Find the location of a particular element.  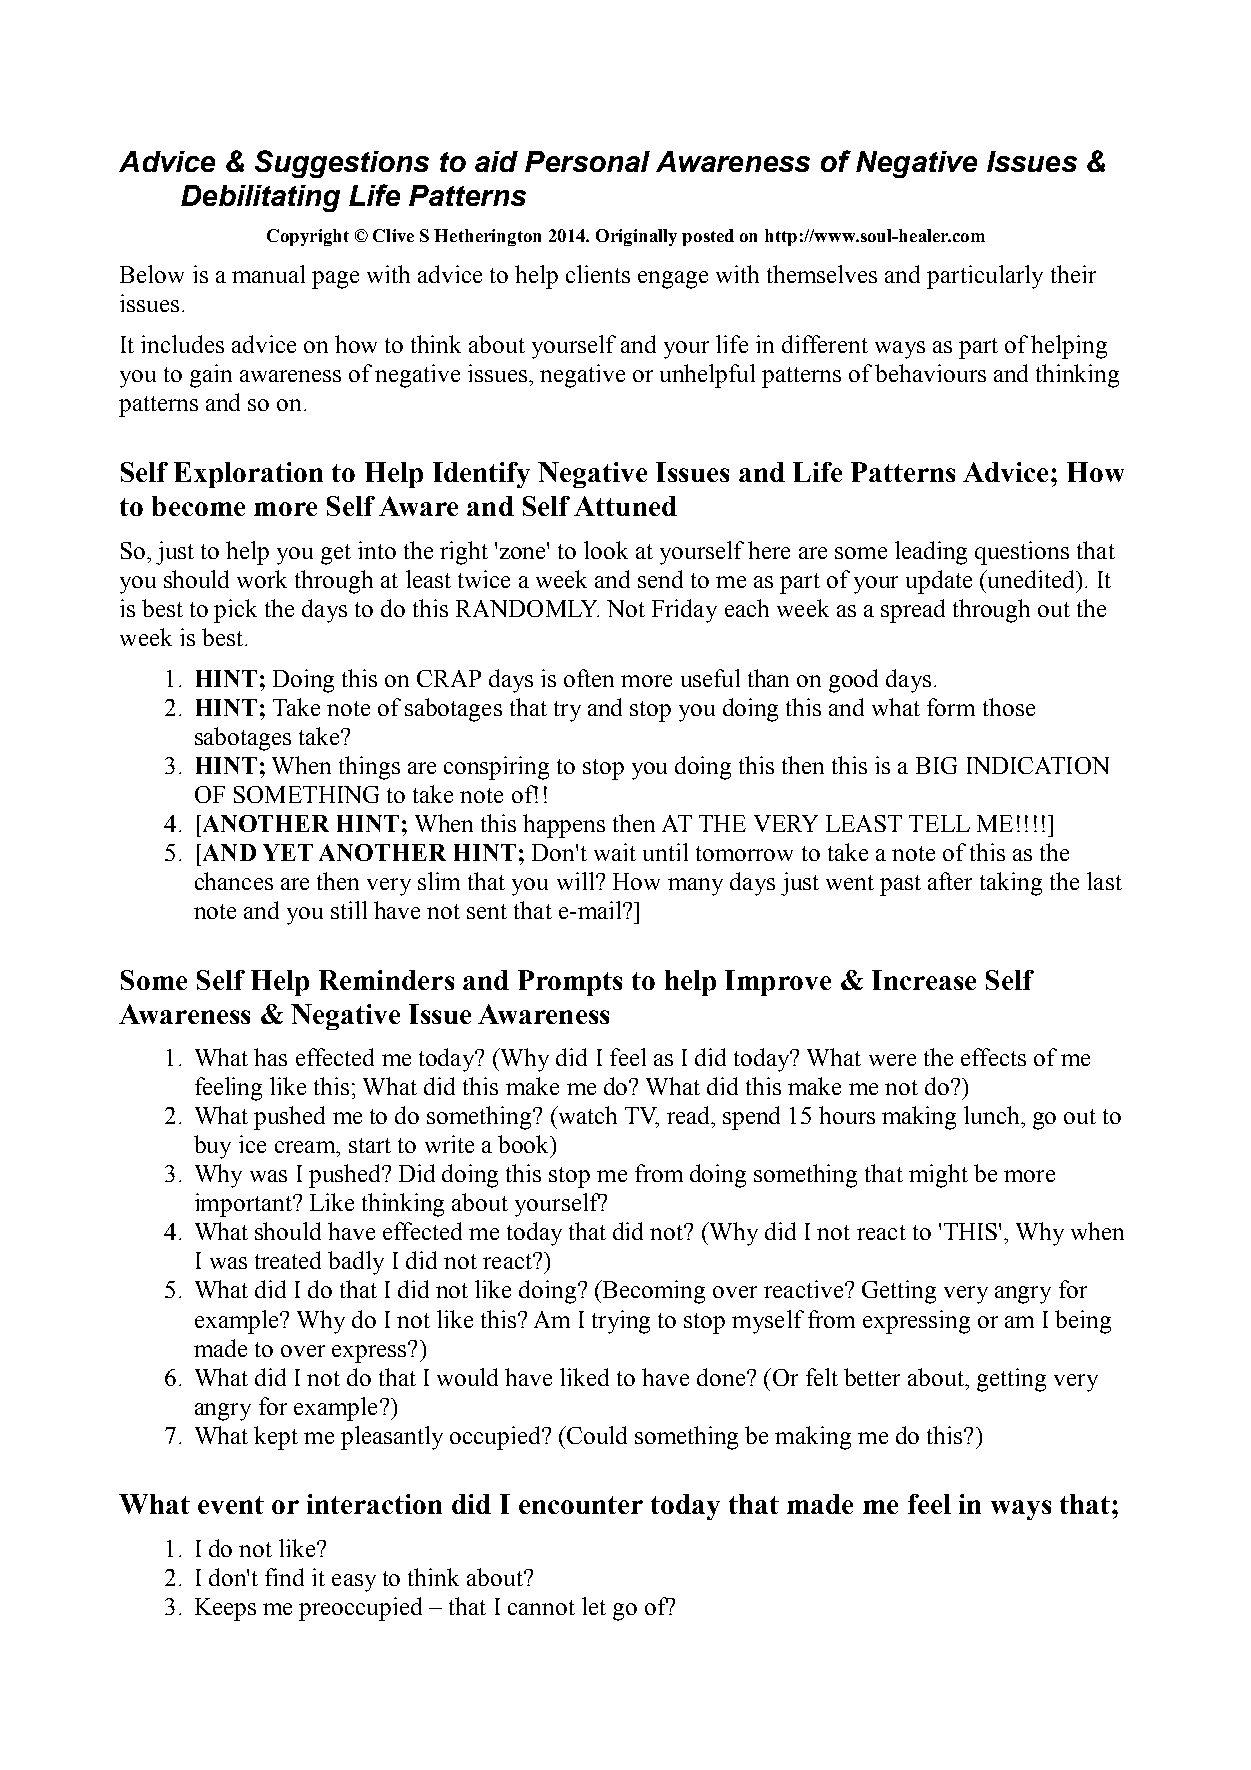

taking is located at coordinates (1011, 884).
